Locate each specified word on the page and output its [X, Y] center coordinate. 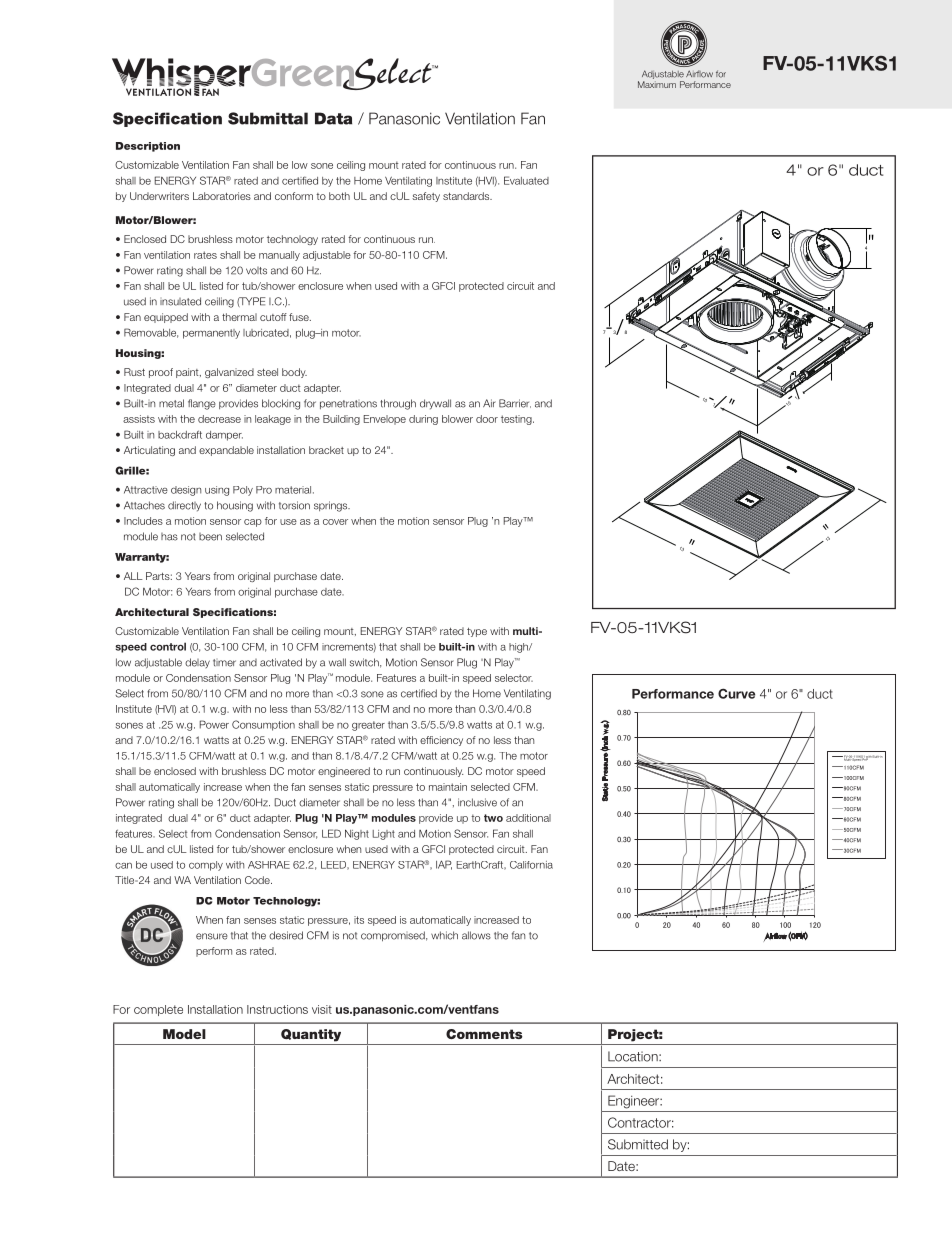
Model [184, 1034]
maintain [448, 787]
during [423, 420]
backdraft [180, 434]
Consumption [263, 725]
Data [333, 118]
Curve [736, 693]
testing [517, 420]
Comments [484, 1034]
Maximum [657, 84]
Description [148, 147]
